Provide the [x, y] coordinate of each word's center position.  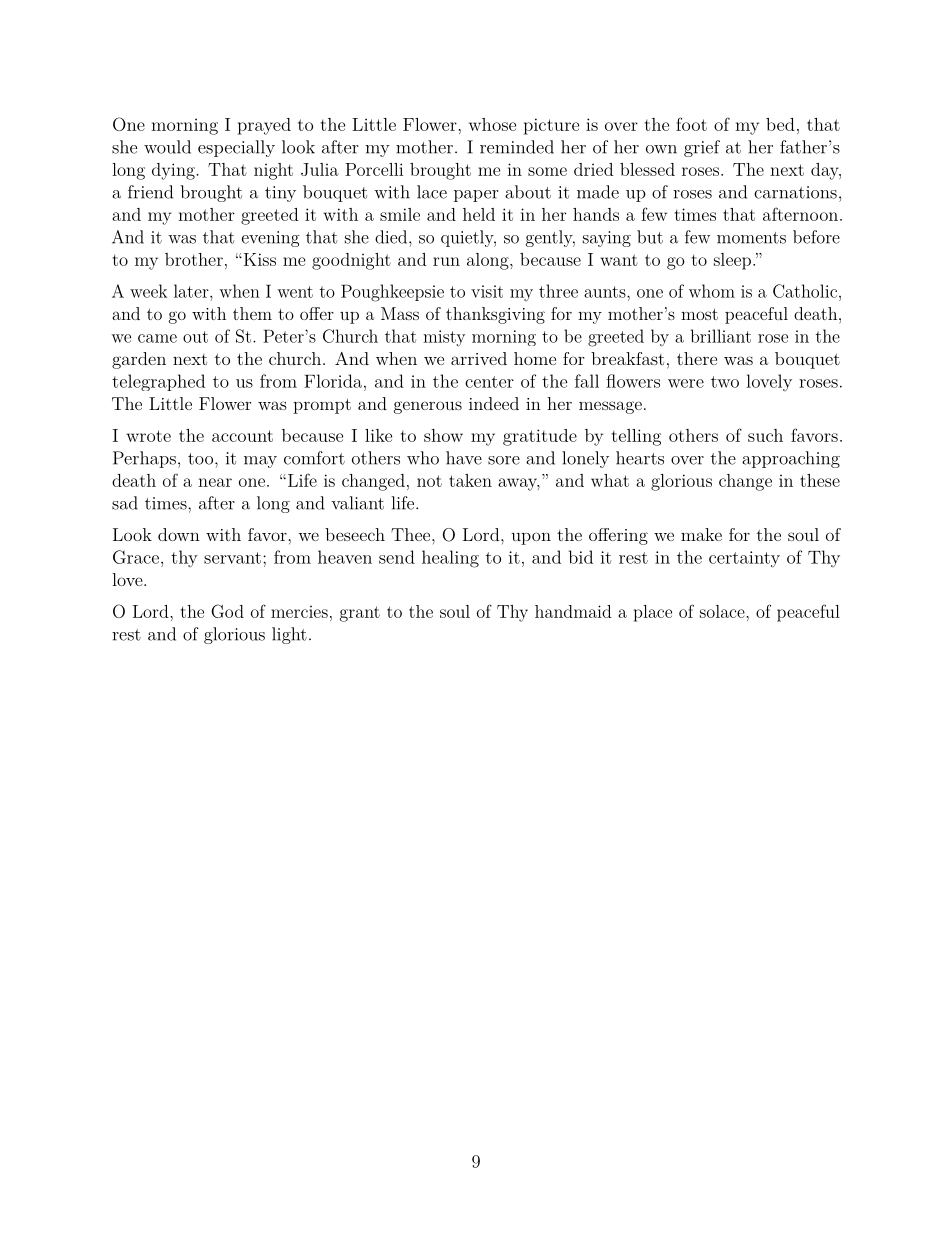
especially [236, 148]
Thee [410, 534]
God [227, 611]
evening [271, 239]
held [479, 214]
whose [492, 124]
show [443, 435]
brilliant [721, 336]
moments [751, 238]
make [701, 534]
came [157, 338]
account [242, 436]
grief [702, 148]
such [765, 435]
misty [444, 338]
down [179, 534]
